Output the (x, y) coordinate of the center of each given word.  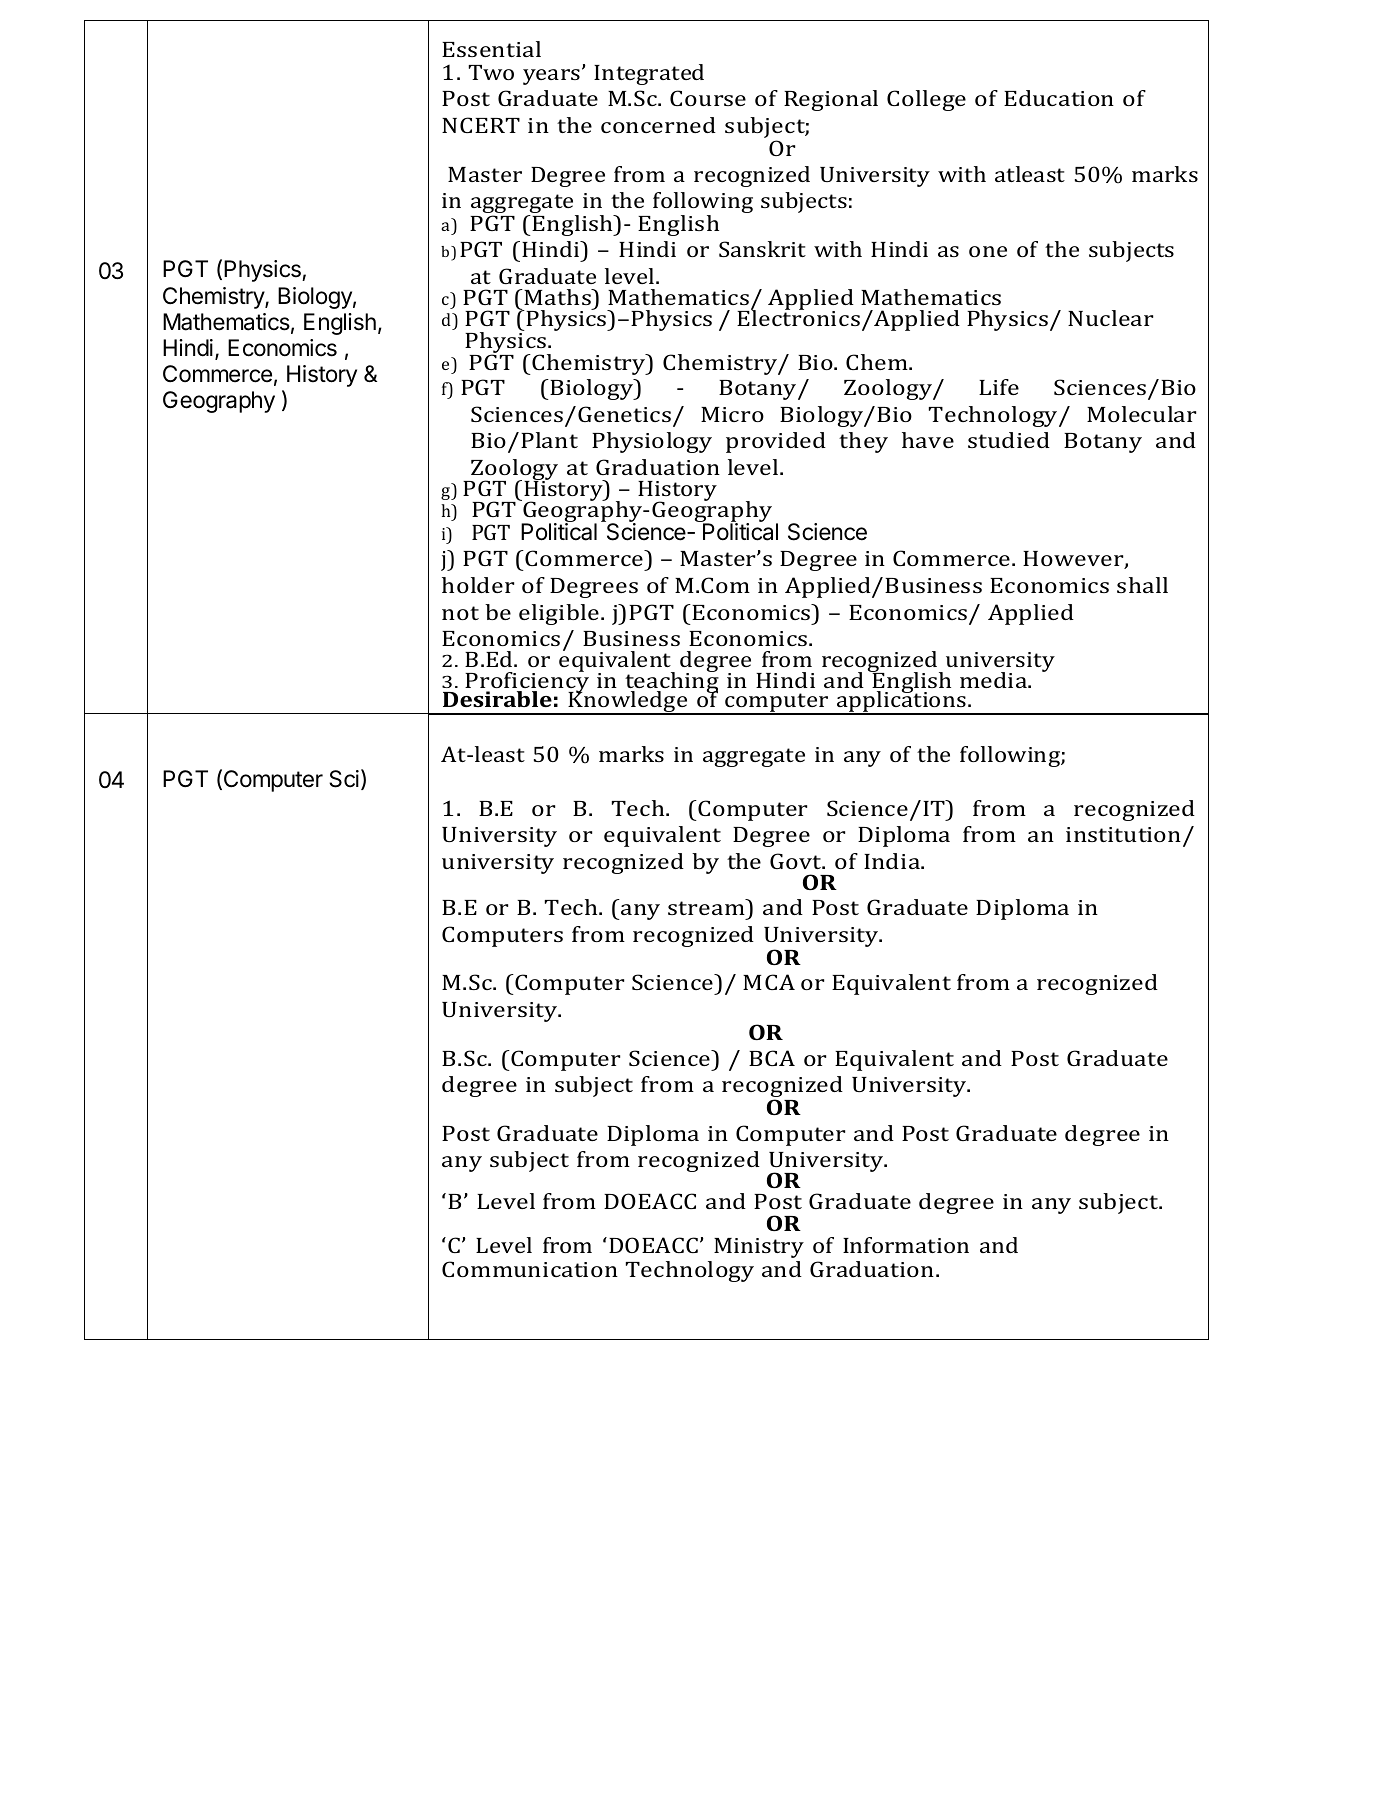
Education (1059, 98)
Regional (831, 100)
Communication (530, 1269)
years (551, 77)
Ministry (759, 1248)
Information (906, 1245)
